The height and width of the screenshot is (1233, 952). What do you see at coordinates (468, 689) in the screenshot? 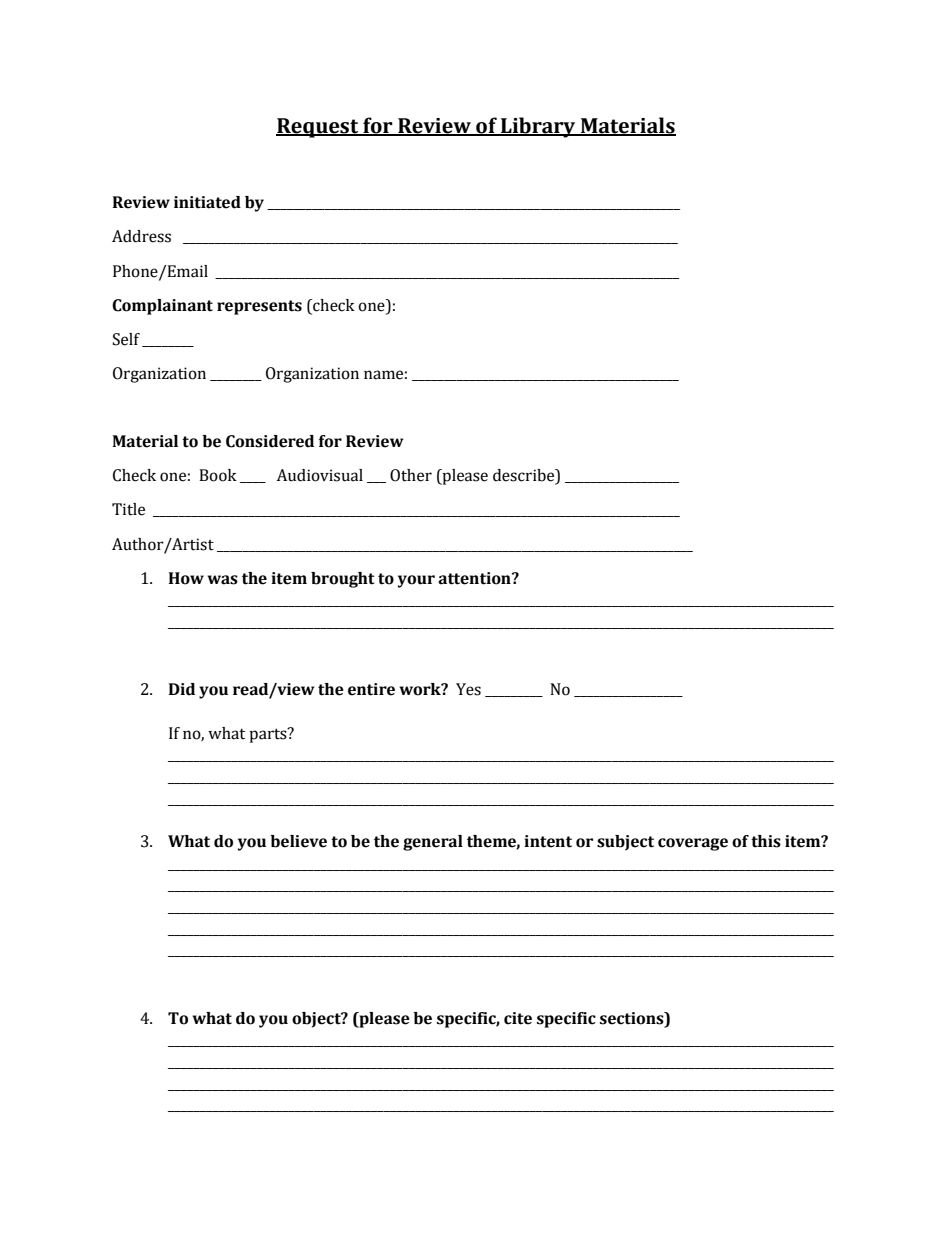
I see `Yes` at bounding box center [468, 689].
